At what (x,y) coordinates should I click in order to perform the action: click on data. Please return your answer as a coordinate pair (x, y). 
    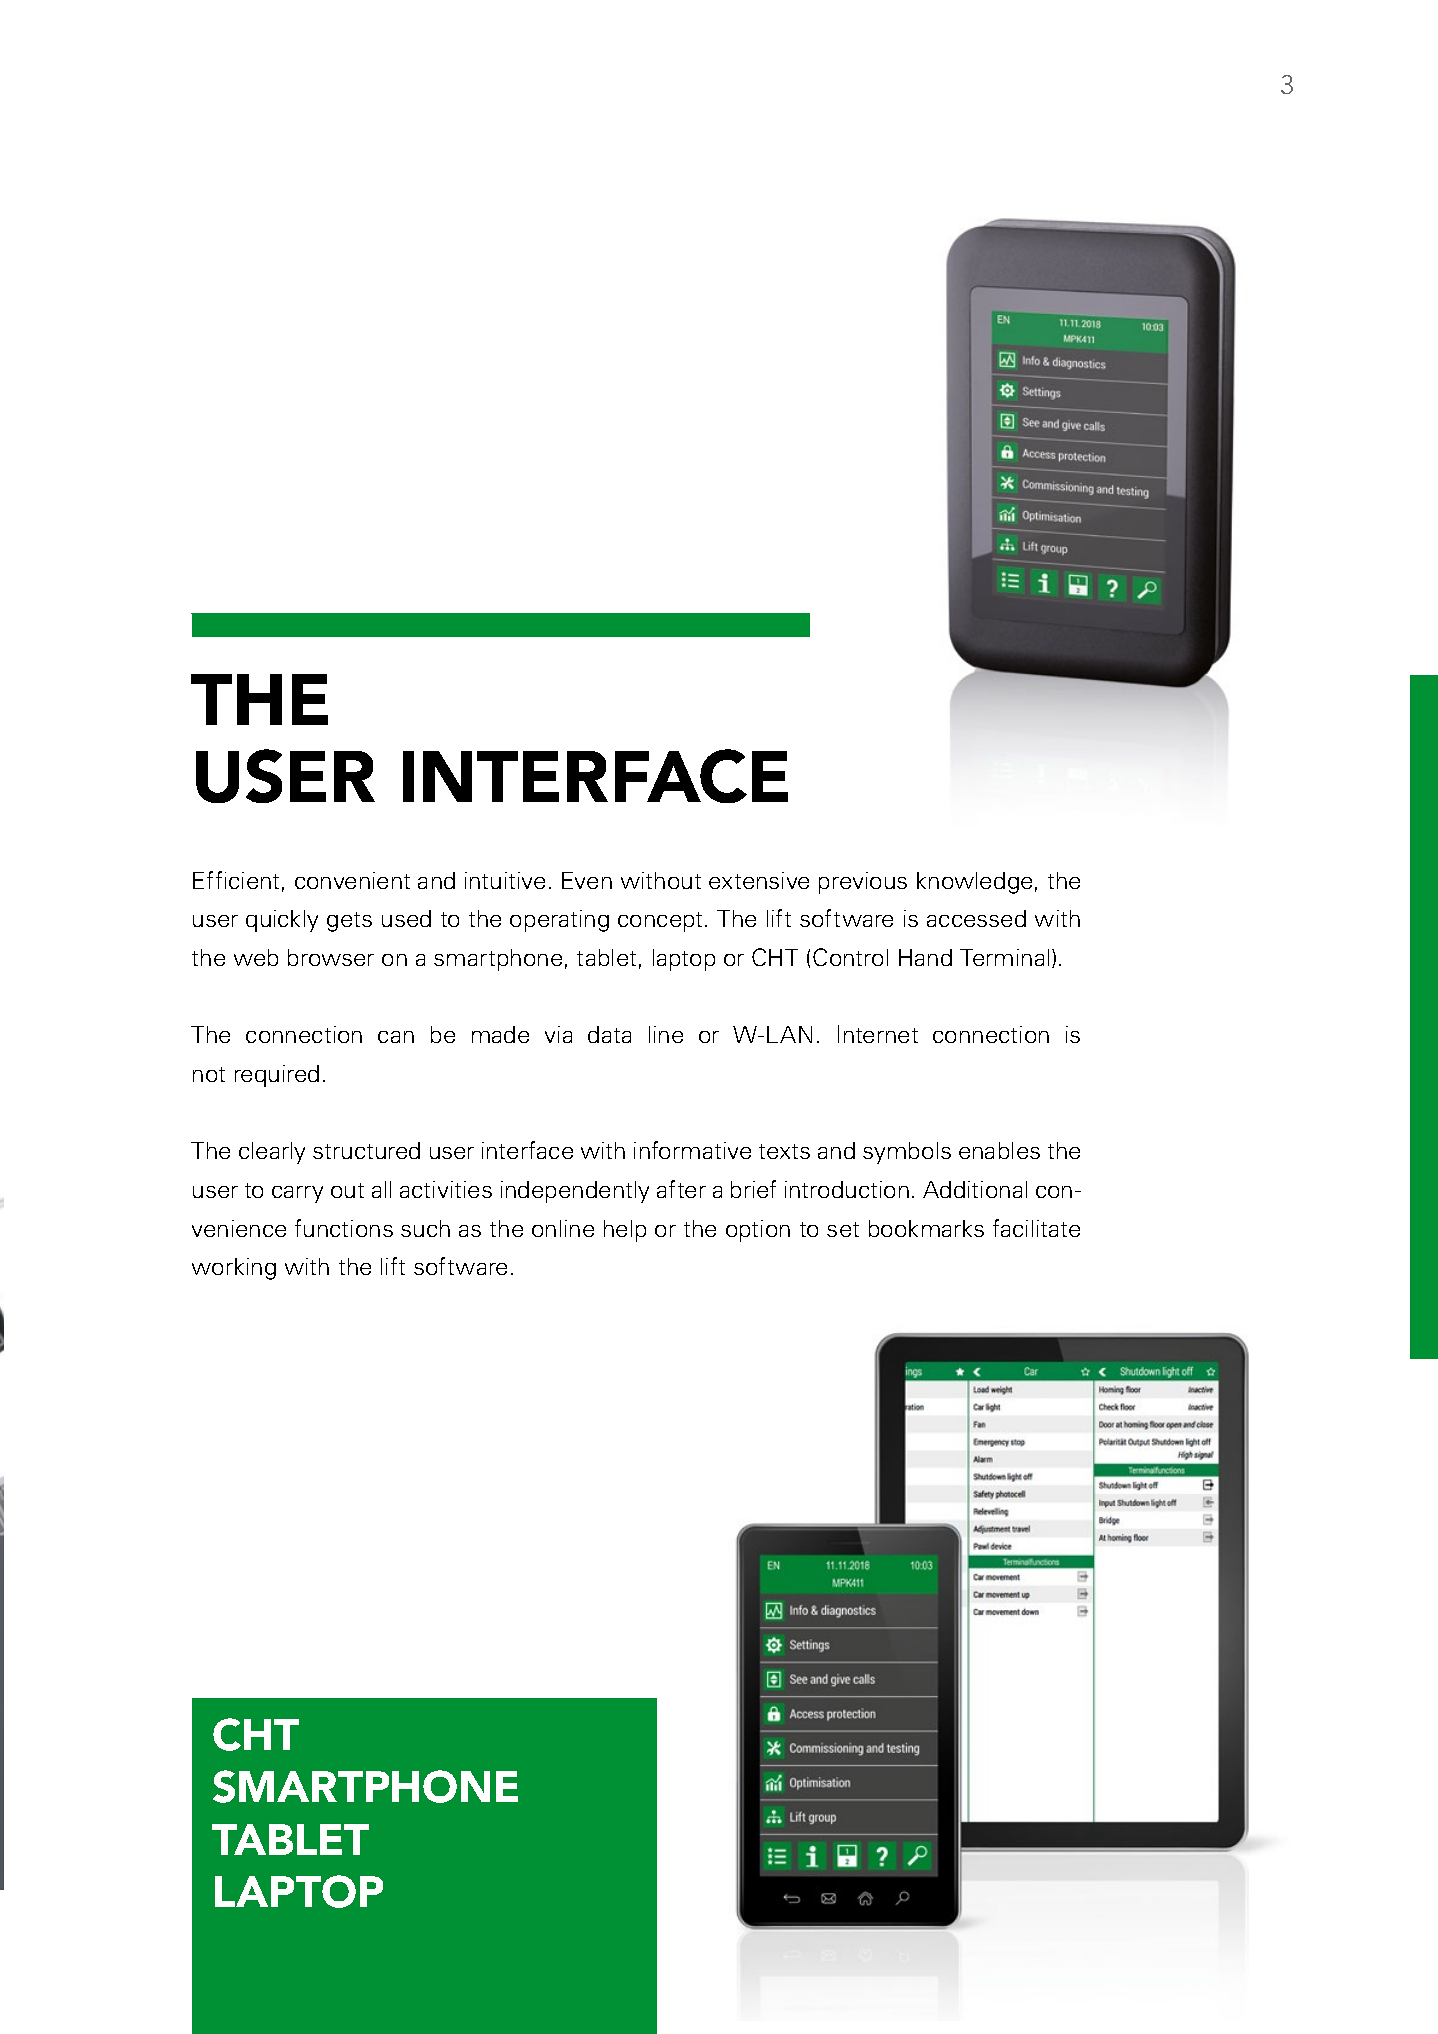
    Looking at the image, I should click on (609, 1034).
